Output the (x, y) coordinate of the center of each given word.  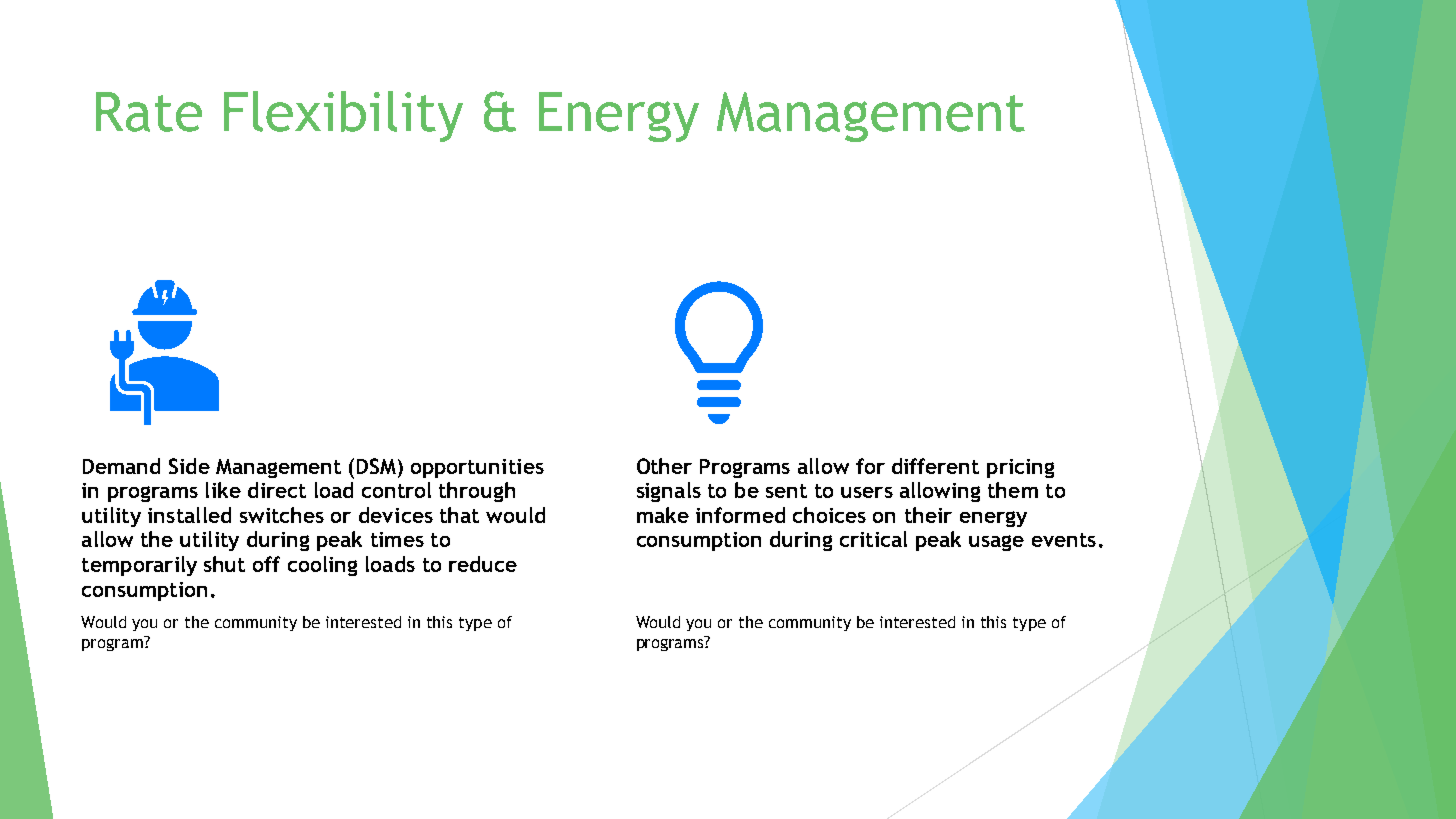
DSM (376, 466)
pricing (1020, 468)
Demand (121, 466)
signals (669, 492)
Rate (149, 112)
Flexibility (343, 116)
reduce (483, 564)
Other (664, 466)
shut (224, 564)
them (1013, 490)
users (867, 492)
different (935, 466)
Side (189, 466)
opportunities (477, 468)
